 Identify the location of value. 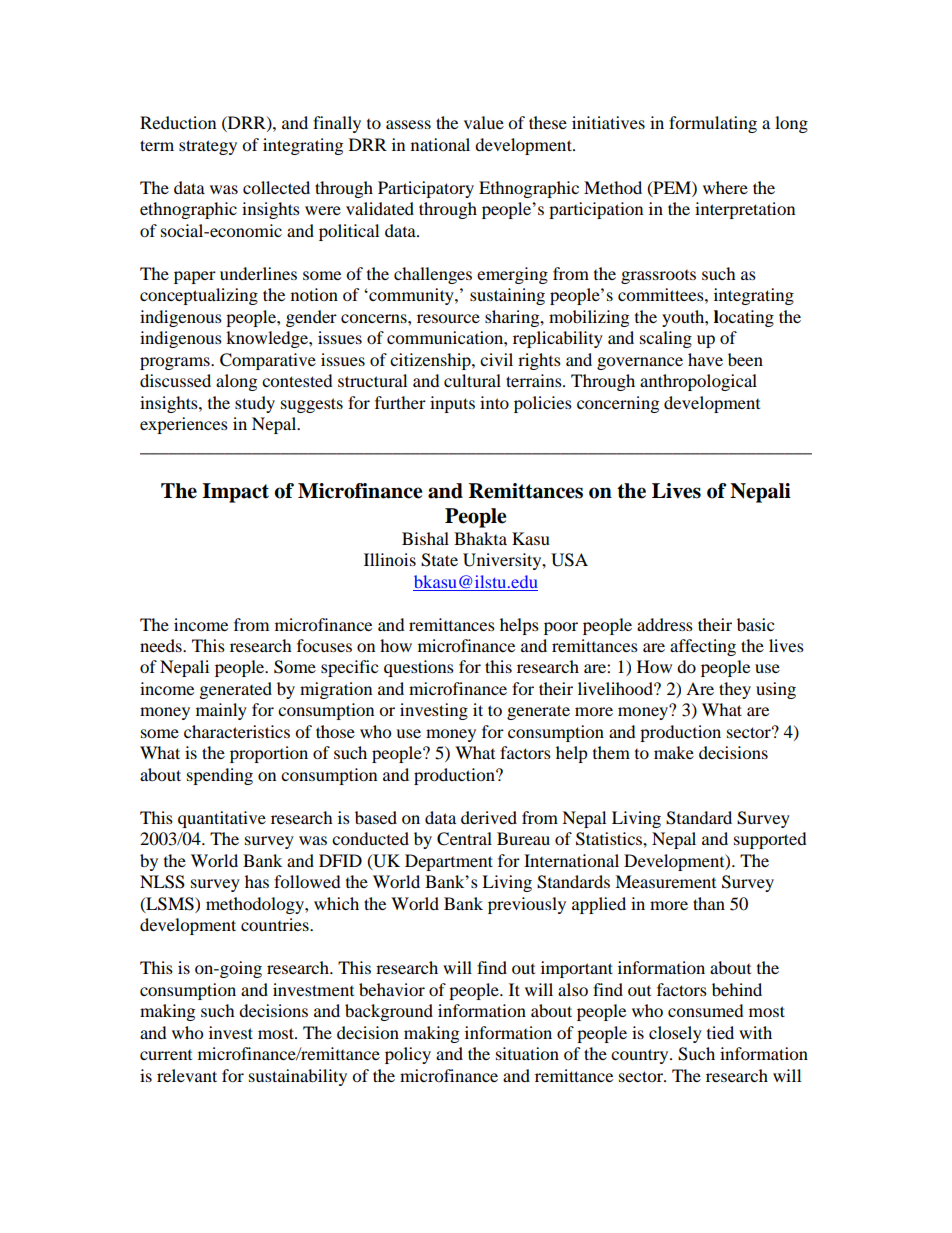
(484, 122).
